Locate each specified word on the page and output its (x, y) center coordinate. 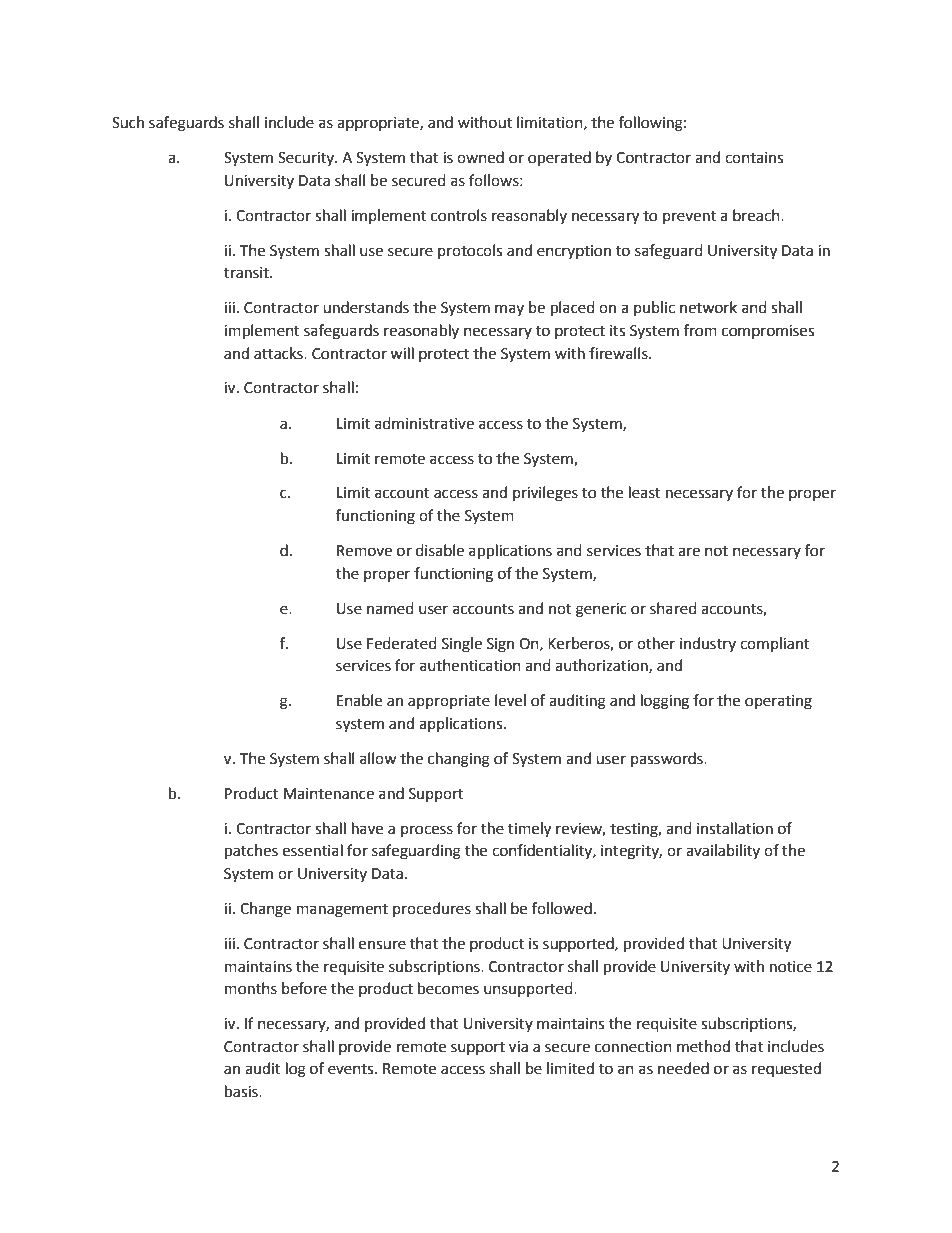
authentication (470, 665)
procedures (432, 909)
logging (665, 702)
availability (723, 851)
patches (251, 852)
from (700, 330)
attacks (279, 353)
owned (480, 157)
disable (440, 550)
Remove (364, 551)
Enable (359, 700)
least (645, 492)
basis (242, 1091)
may (509, 310)
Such (128, 122)
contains (754, 158)
